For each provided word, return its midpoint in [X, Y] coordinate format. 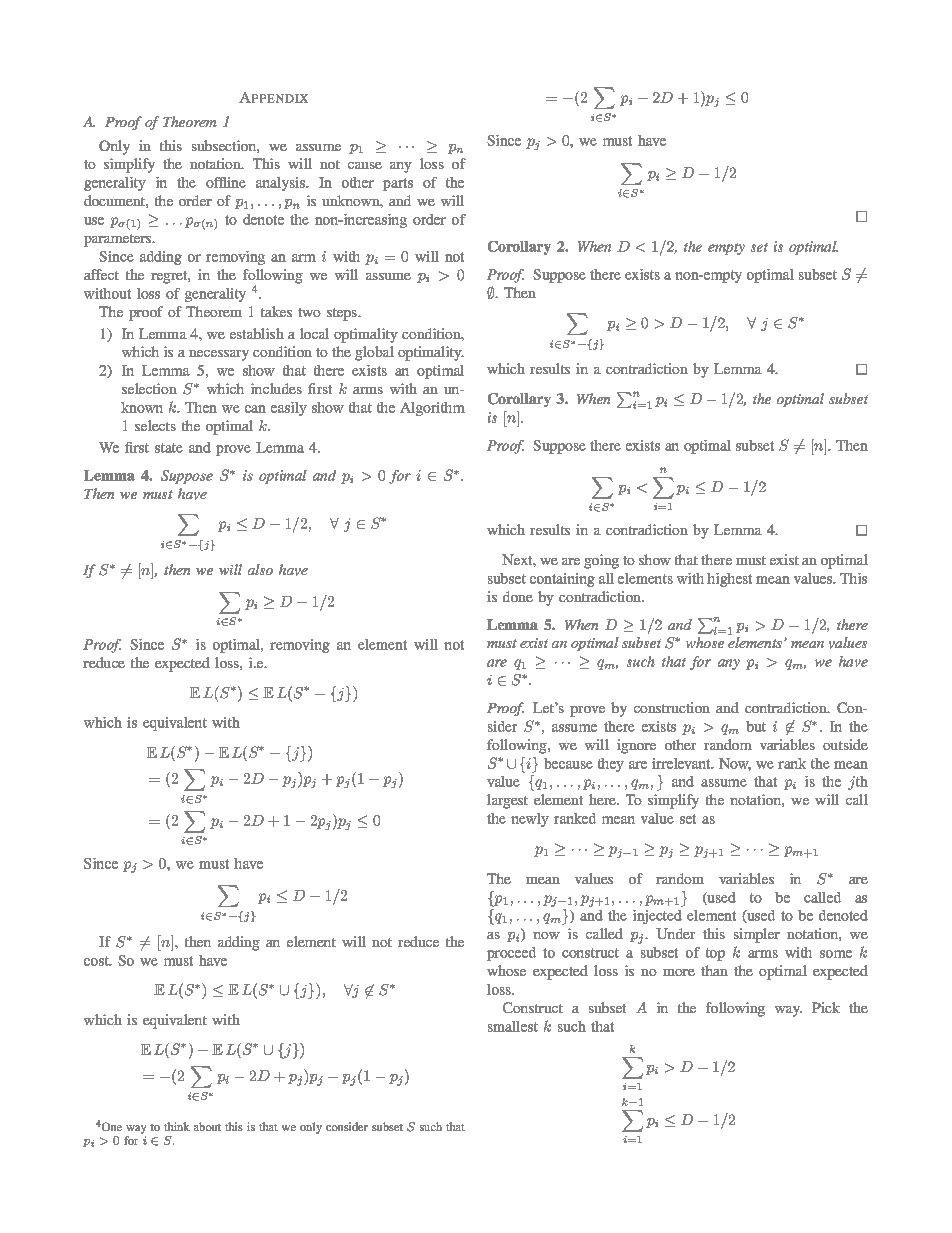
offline [226, 182]
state [169, 448]
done [518, 596]
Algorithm [432, 409]
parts [398, 184]
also [260, 569]
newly [530, 820]
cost [97, 961]
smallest [513, 1026]
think [177, 1126]
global [374, 353]
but [756, 726]
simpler [757, 935]
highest [729, 580]
